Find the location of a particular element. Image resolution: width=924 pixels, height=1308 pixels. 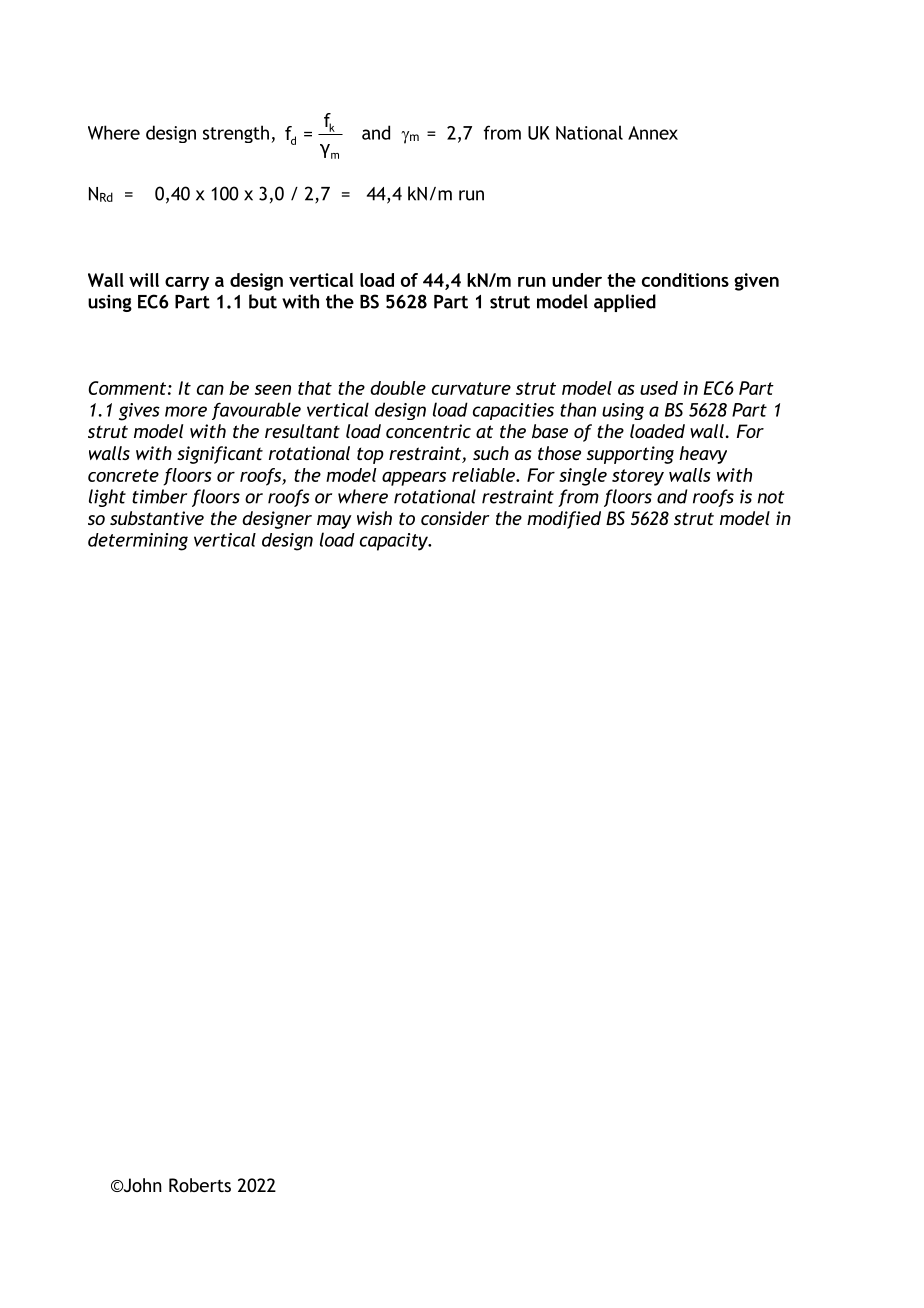

used is located at coordinates (659, 388).
